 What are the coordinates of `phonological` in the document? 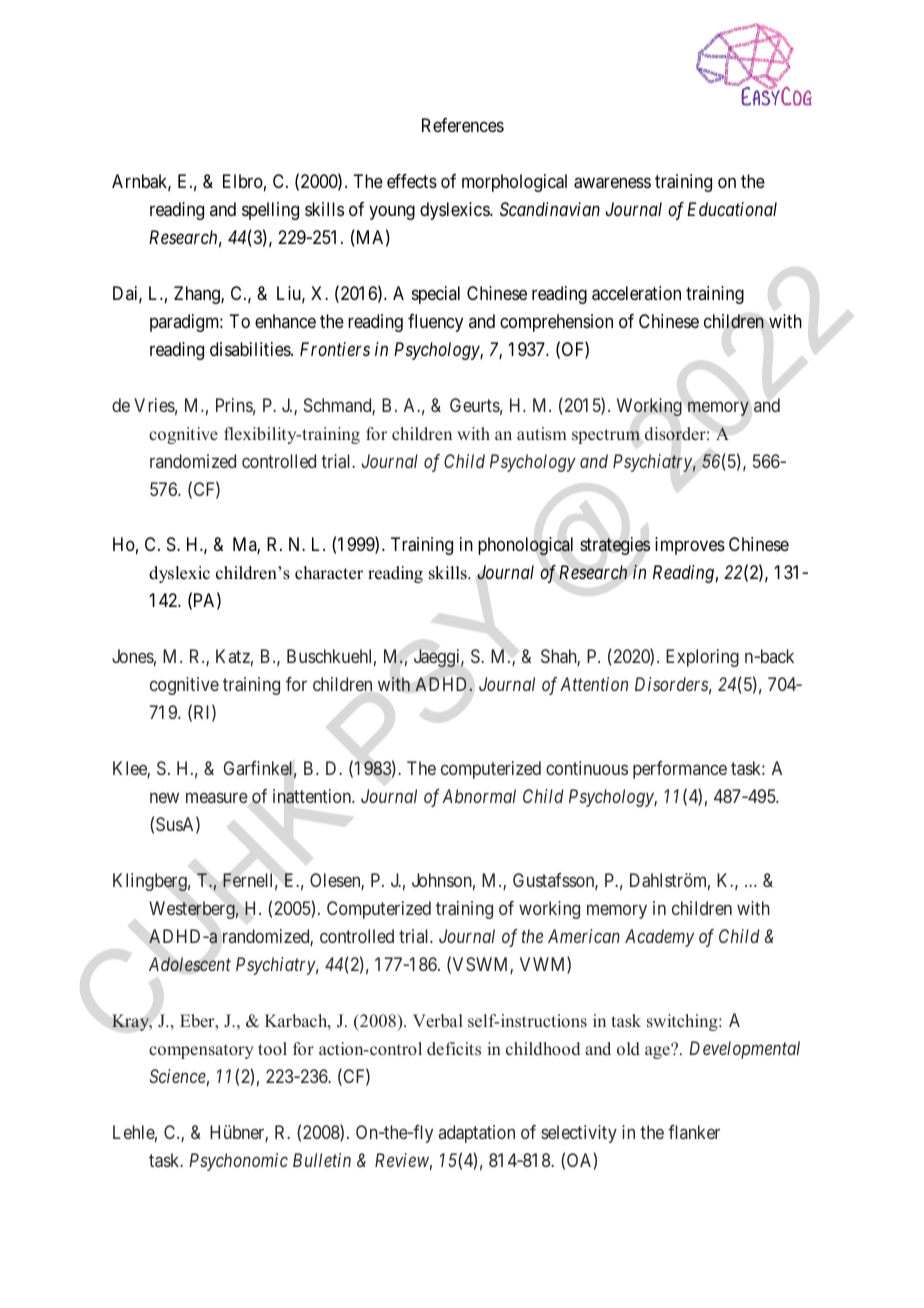 It's located at (525, 546).
